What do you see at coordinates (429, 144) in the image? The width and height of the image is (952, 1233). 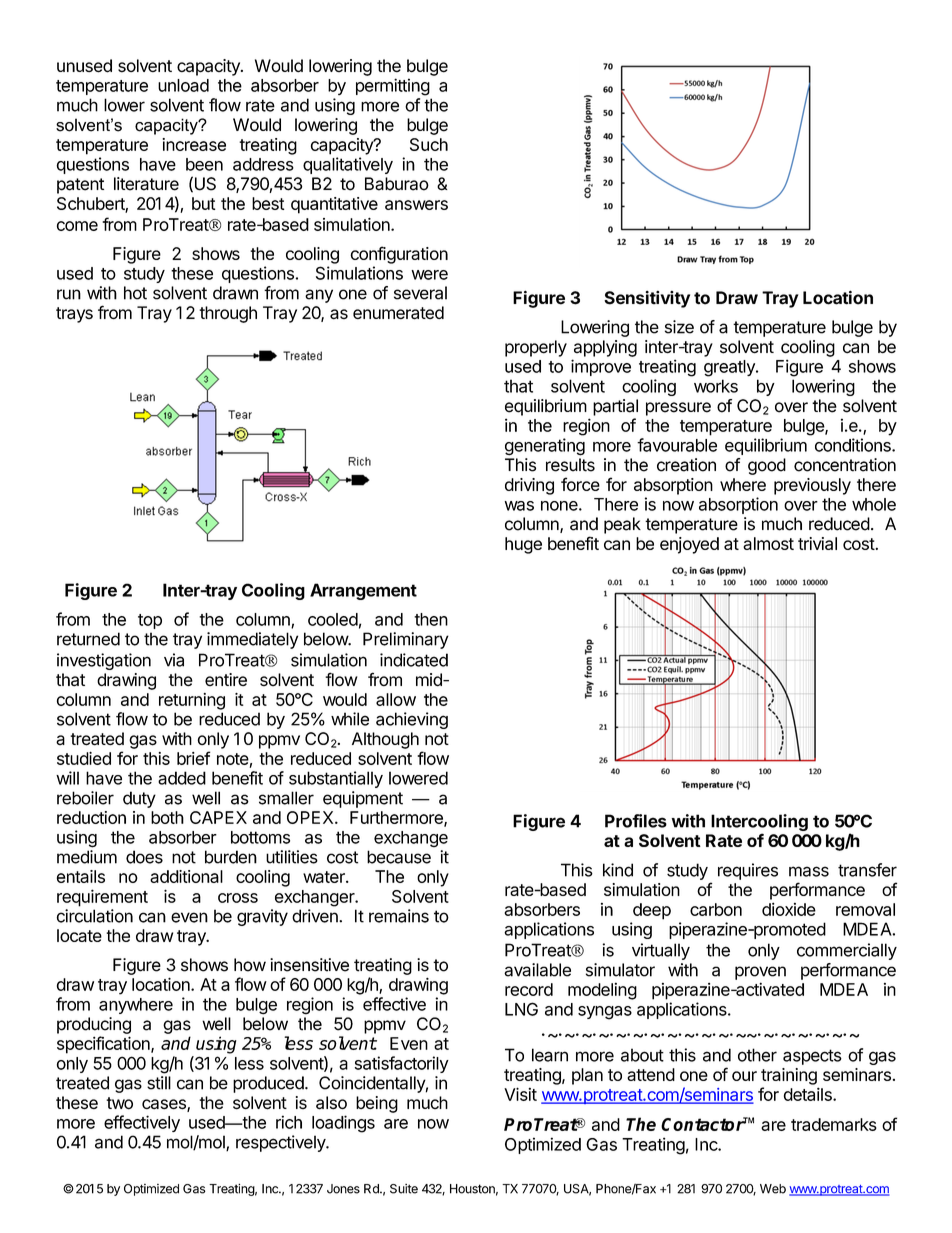 I see `Such` at bounding box center [429, 144].
